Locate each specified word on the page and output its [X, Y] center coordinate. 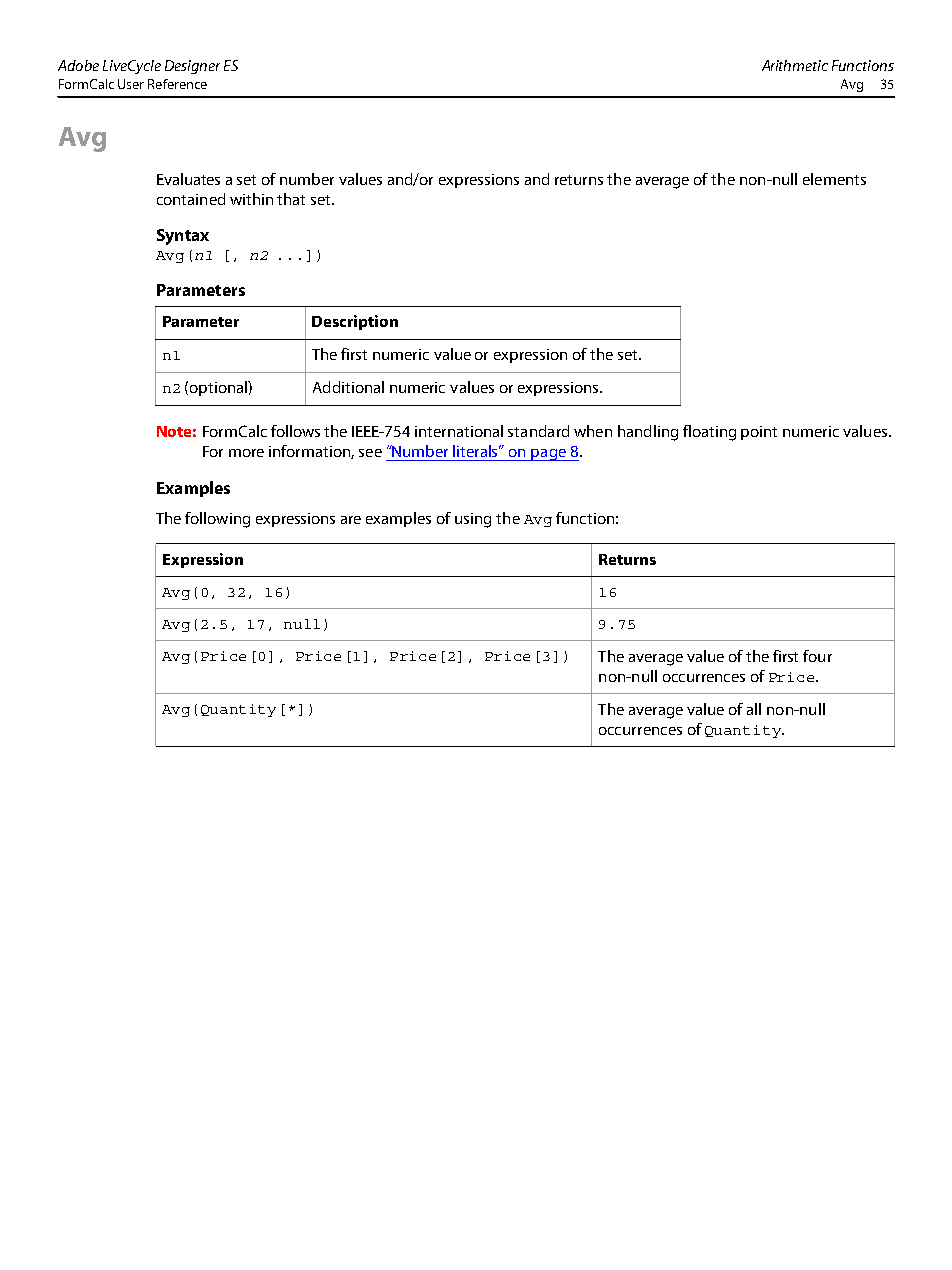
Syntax [183, 237]
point [759, 433]
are [351, 520]
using [473, 520]
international [459, 431]
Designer [192, 67]
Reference [177, 84]
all [754, 709]
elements [834, 179]
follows [295, 431]
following [217, 520]
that [291, 199]
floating [709, 433]
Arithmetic [795, 65]
